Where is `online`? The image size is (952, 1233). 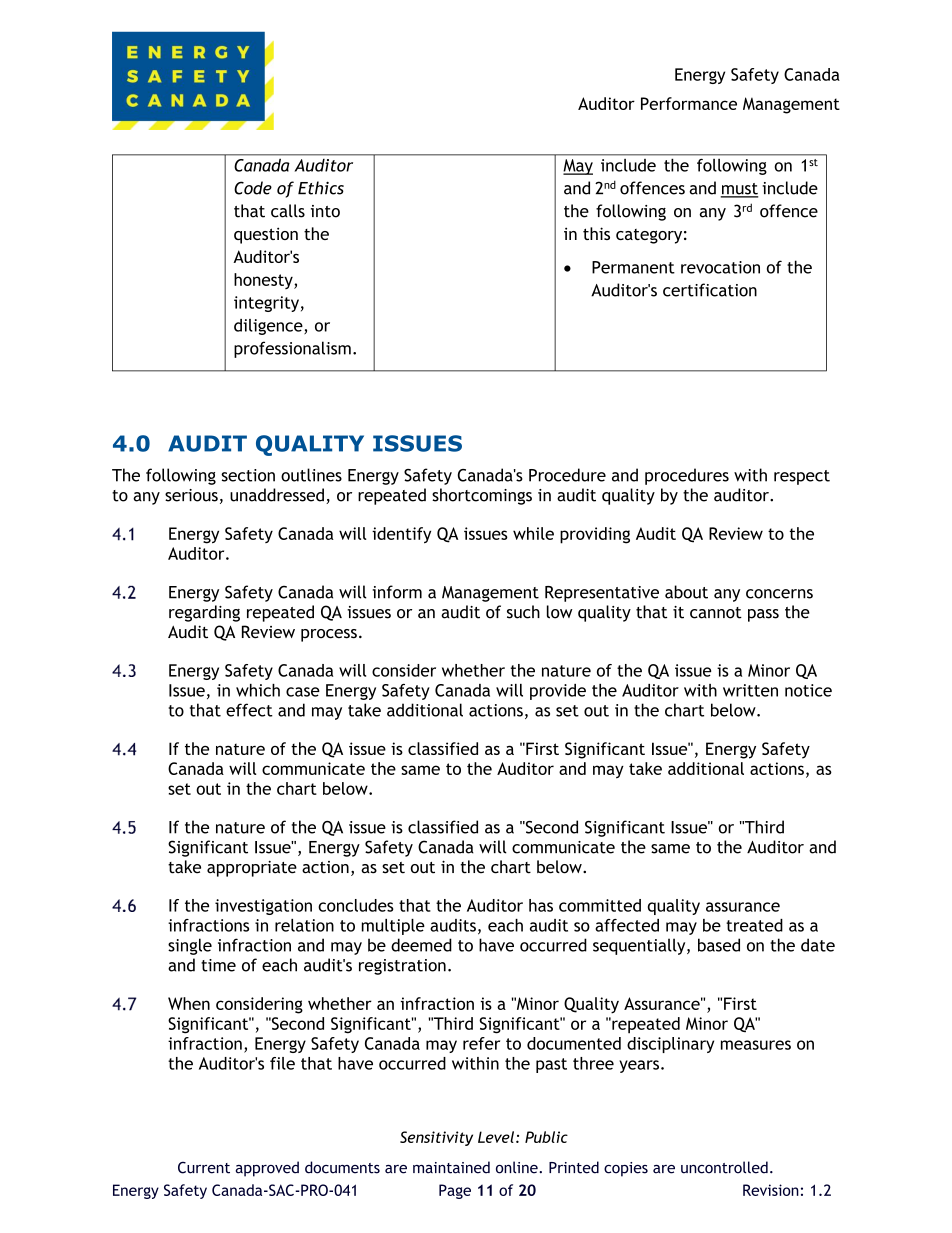
online is located at coordinates (518, 1167).
